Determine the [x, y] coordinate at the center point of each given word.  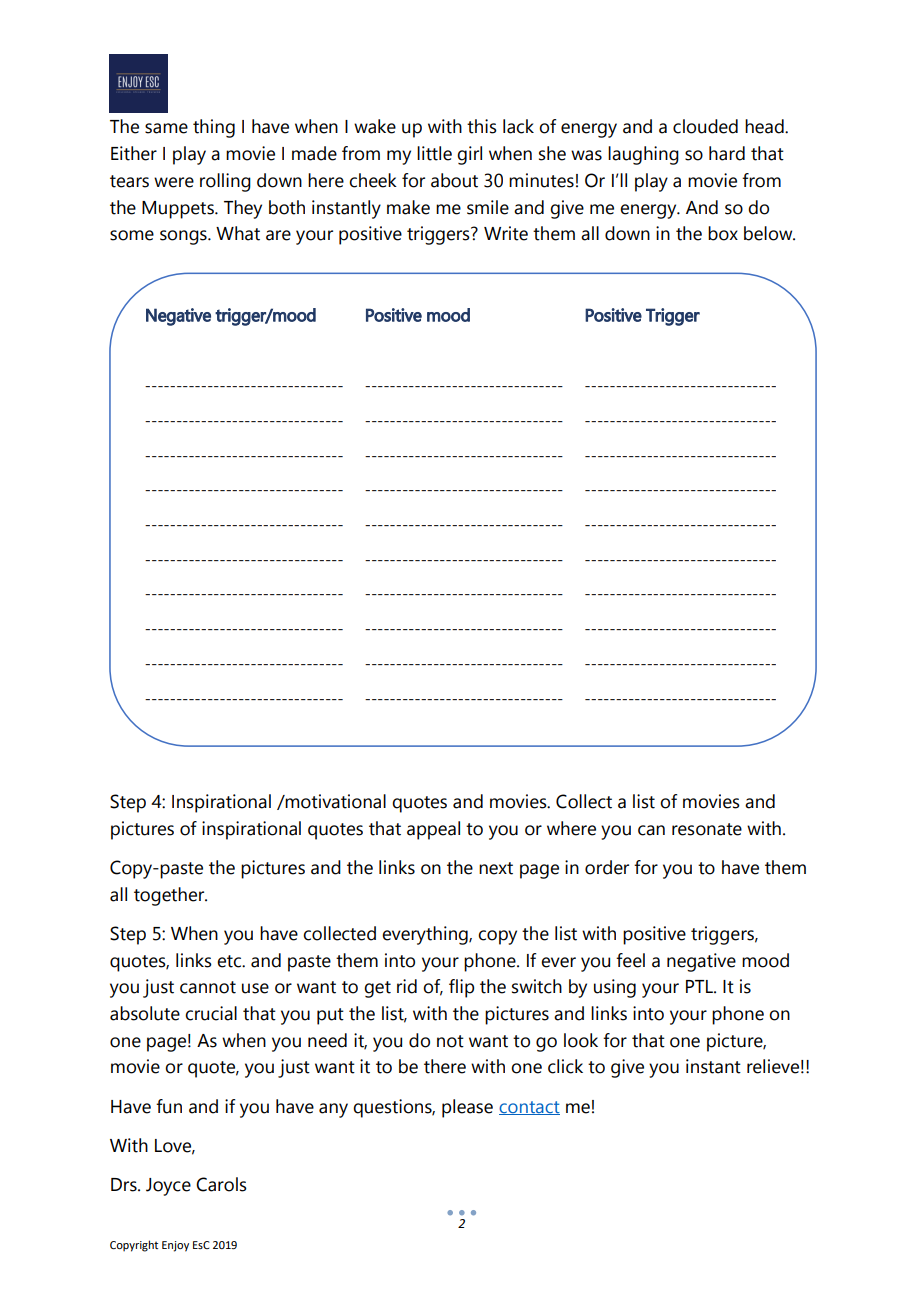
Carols [221, 1184]
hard [727, 153]
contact [529, 1108]
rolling [225, 182]
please [467, 1108]
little [434, 153]
